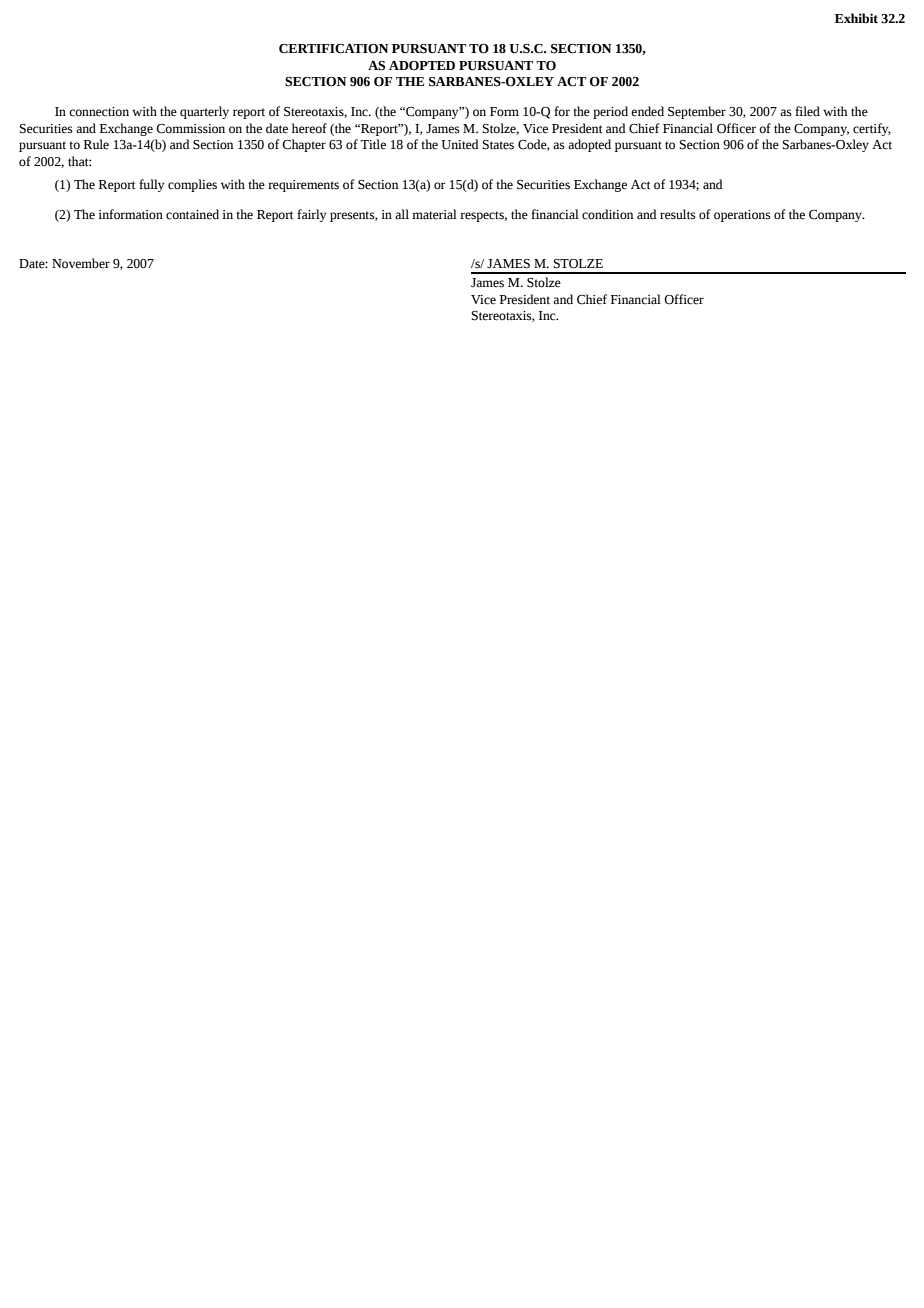  Describe the element at coordinates (434, 214) in the screenshot. I see `material` at that location.
